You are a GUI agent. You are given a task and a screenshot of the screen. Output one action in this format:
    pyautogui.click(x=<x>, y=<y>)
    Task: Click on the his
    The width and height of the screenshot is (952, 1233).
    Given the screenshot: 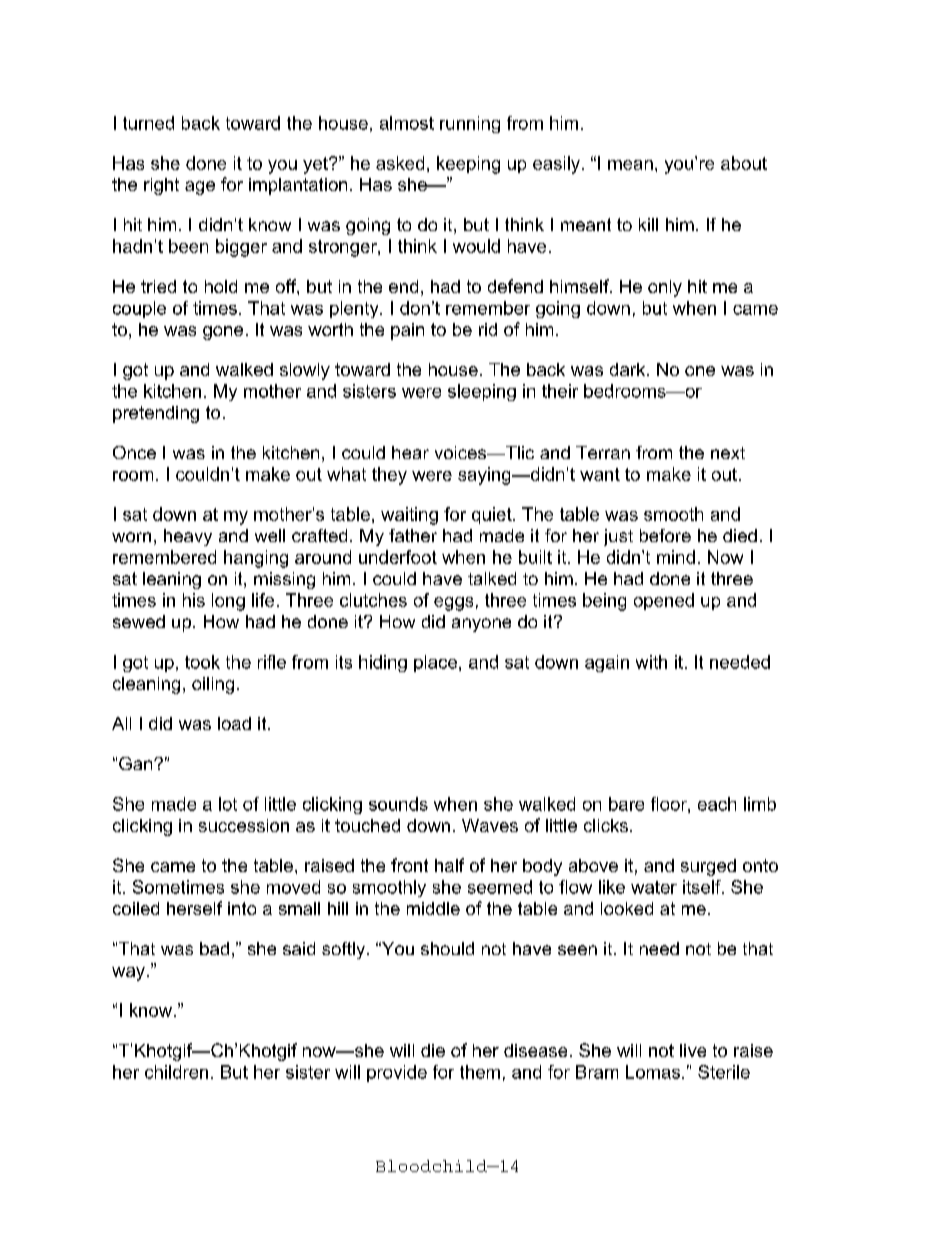 What is the action you would take?
    pyautogui.click(x=194, y=600)
